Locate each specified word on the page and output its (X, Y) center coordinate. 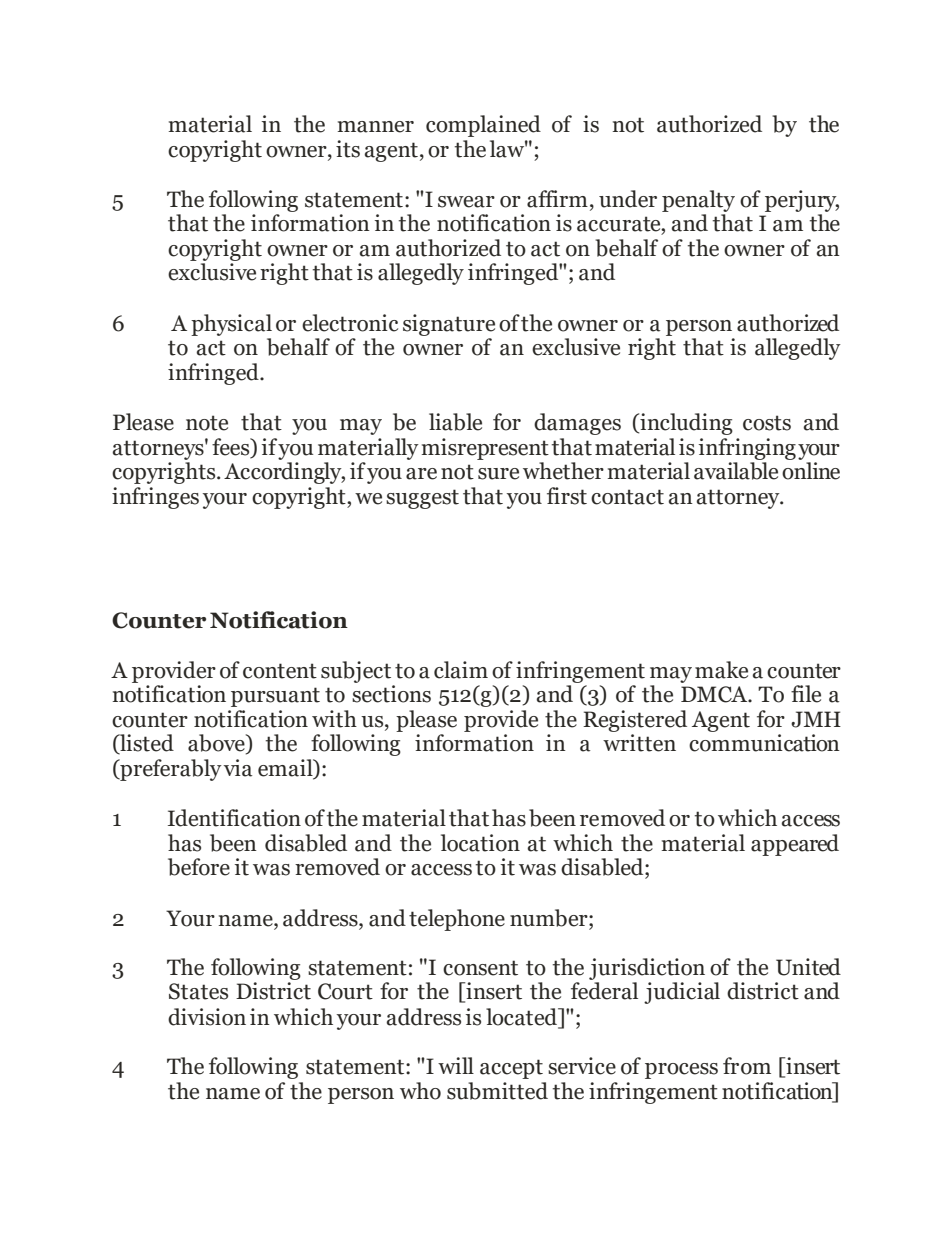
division (207, 1017)
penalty (698, 201)
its (348, 149)
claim (461, 670)
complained (483, 126)
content (280, 671)
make (721, 670)
